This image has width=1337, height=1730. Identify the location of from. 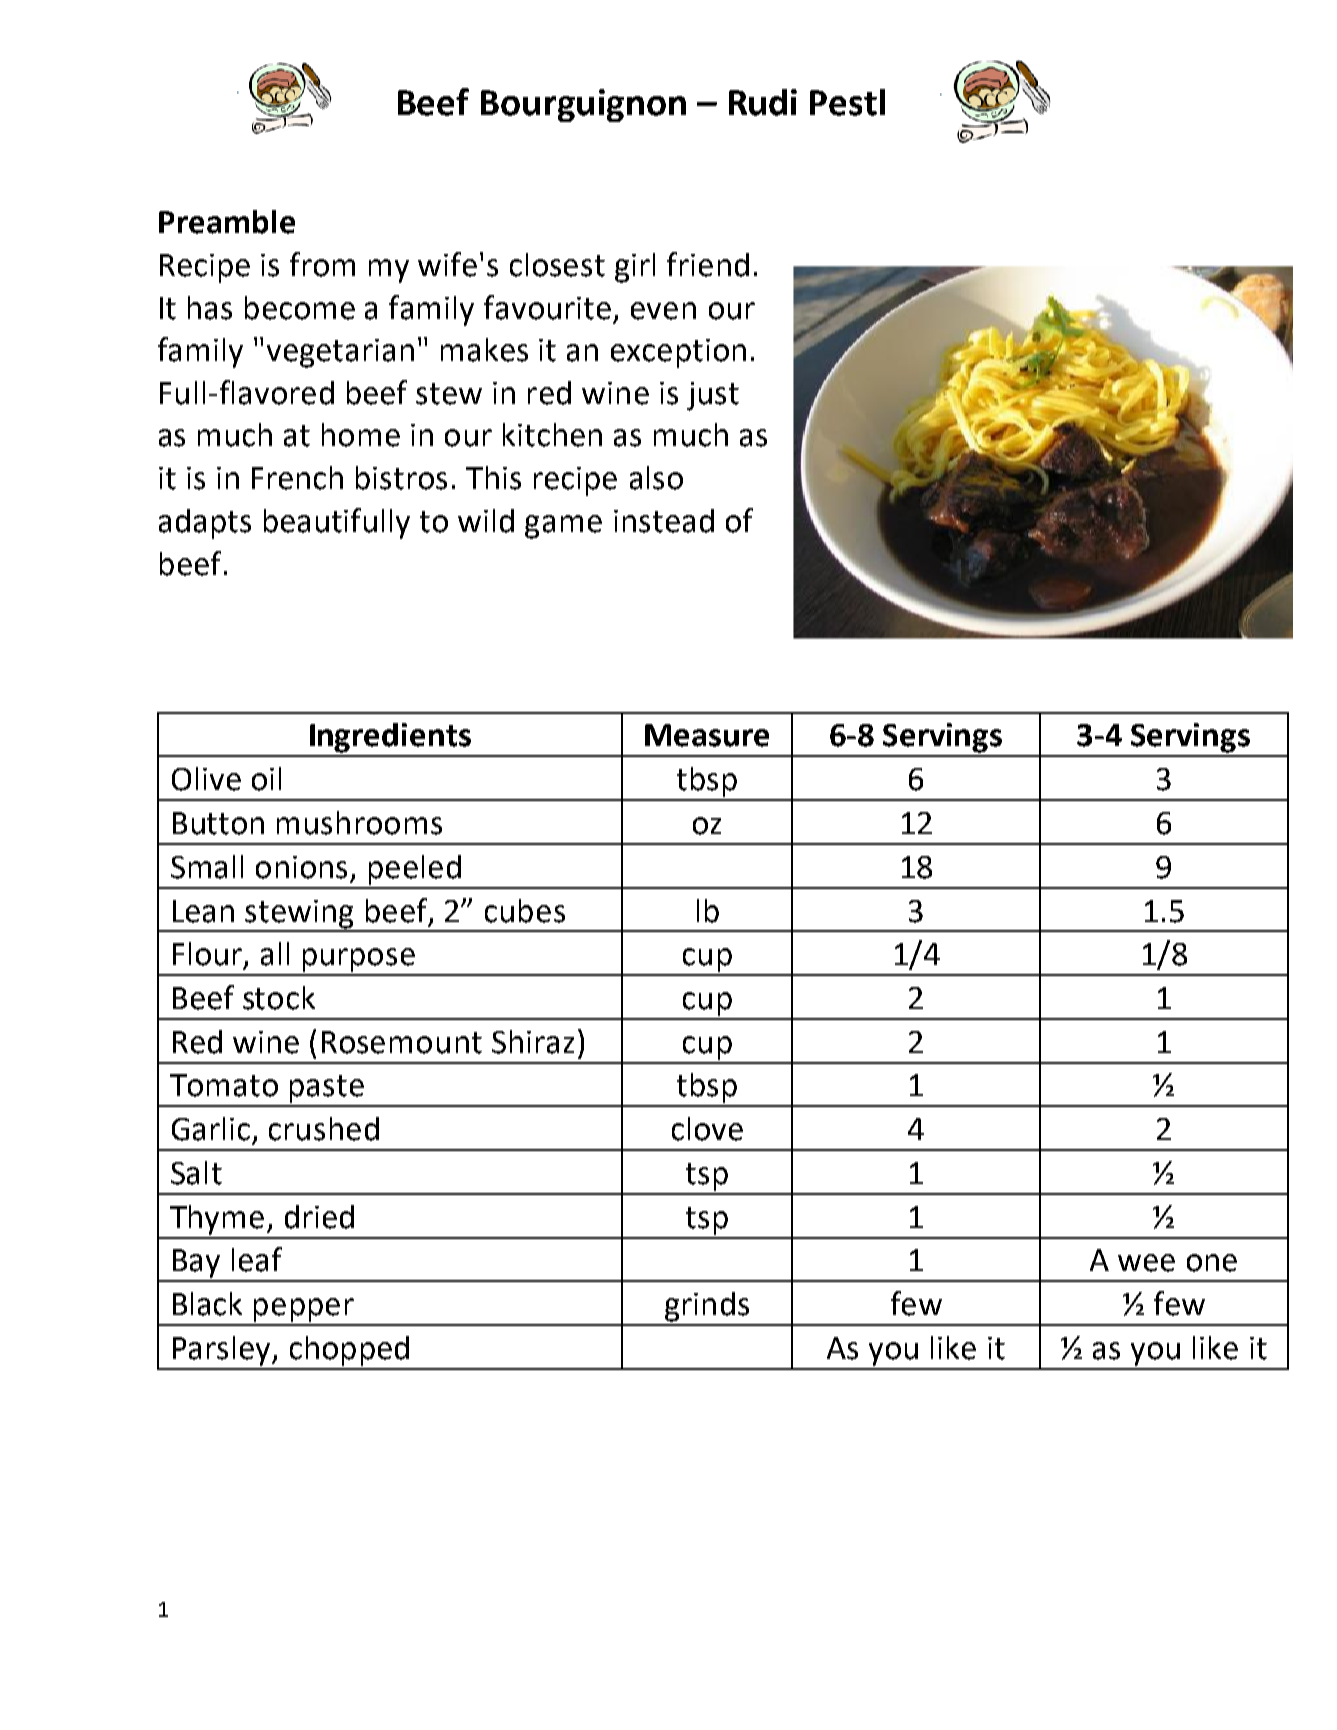
(322, 264).
